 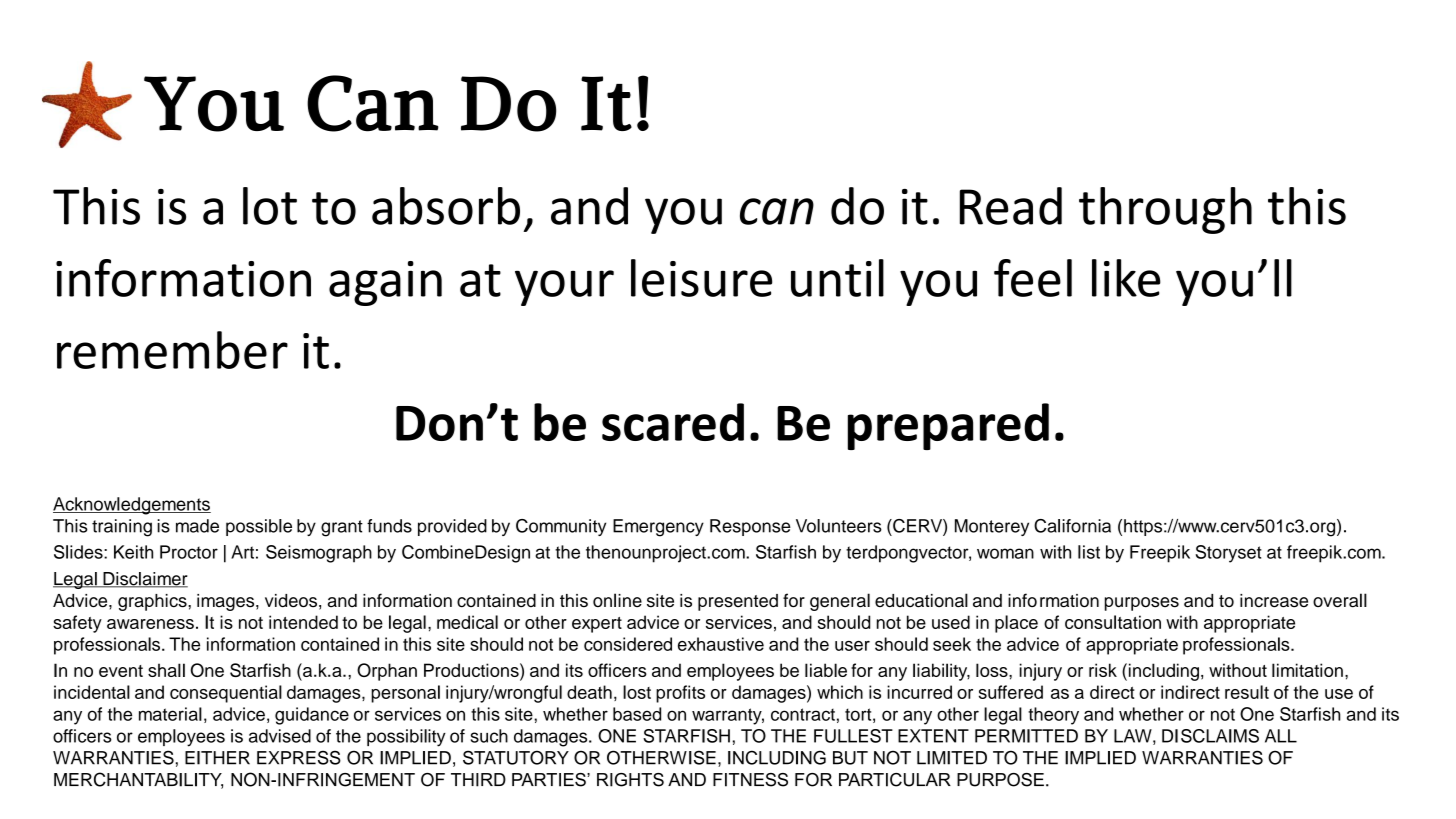 I want to click on Response, so click(x=750, y=527).
